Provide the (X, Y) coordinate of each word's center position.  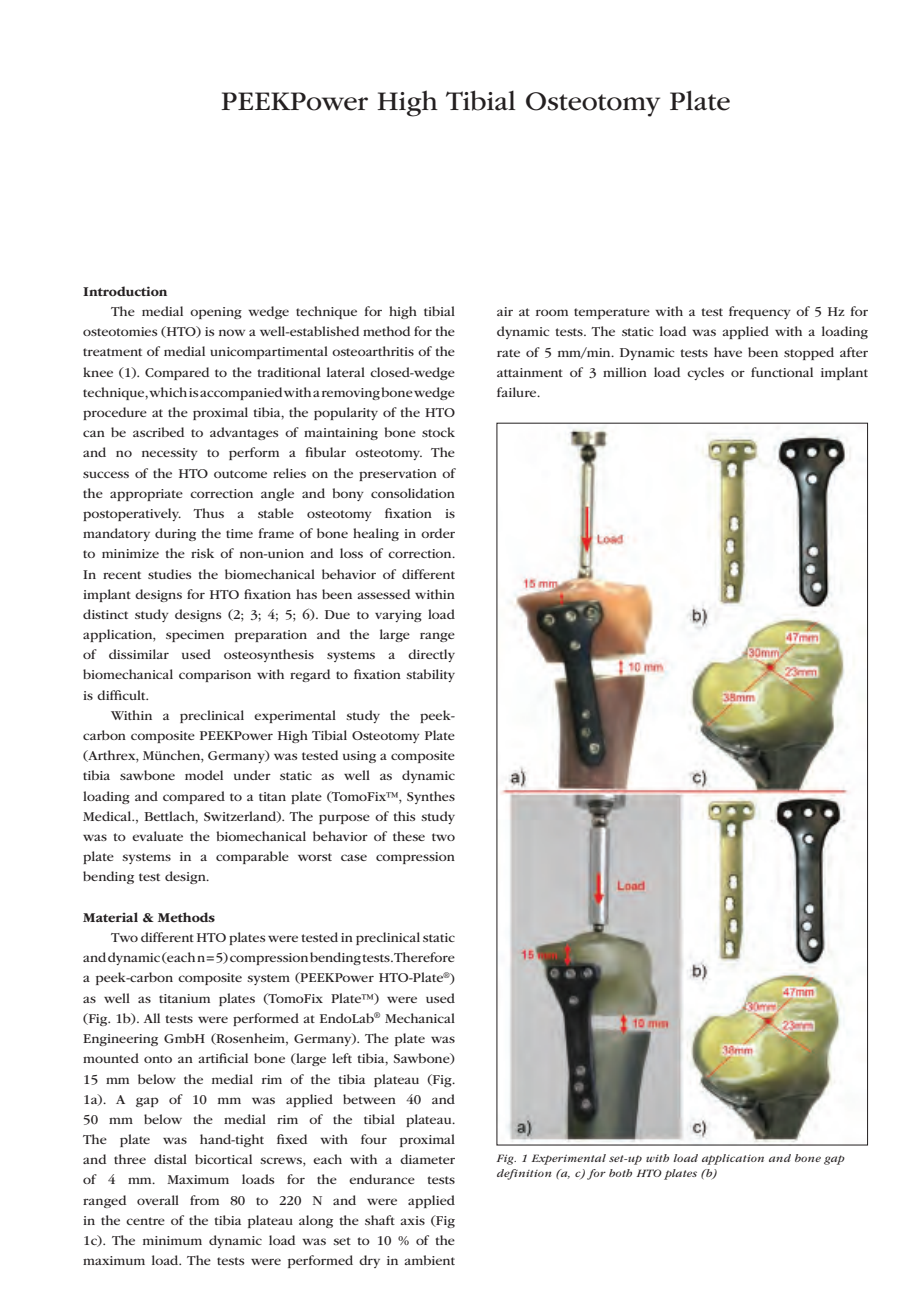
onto (158, 1059)
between (369, 1099)
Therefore (424, 957)
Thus (208, 513)
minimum (172, 1240)
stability (430, 675)
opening (216, 313)
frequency (760, 312)
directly (431, 655)
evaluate (157, 836)
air (505, 311)
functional (782, 372)
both (620, 1173)
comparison (215, 676)
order (438, 533)
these (409, 836)
